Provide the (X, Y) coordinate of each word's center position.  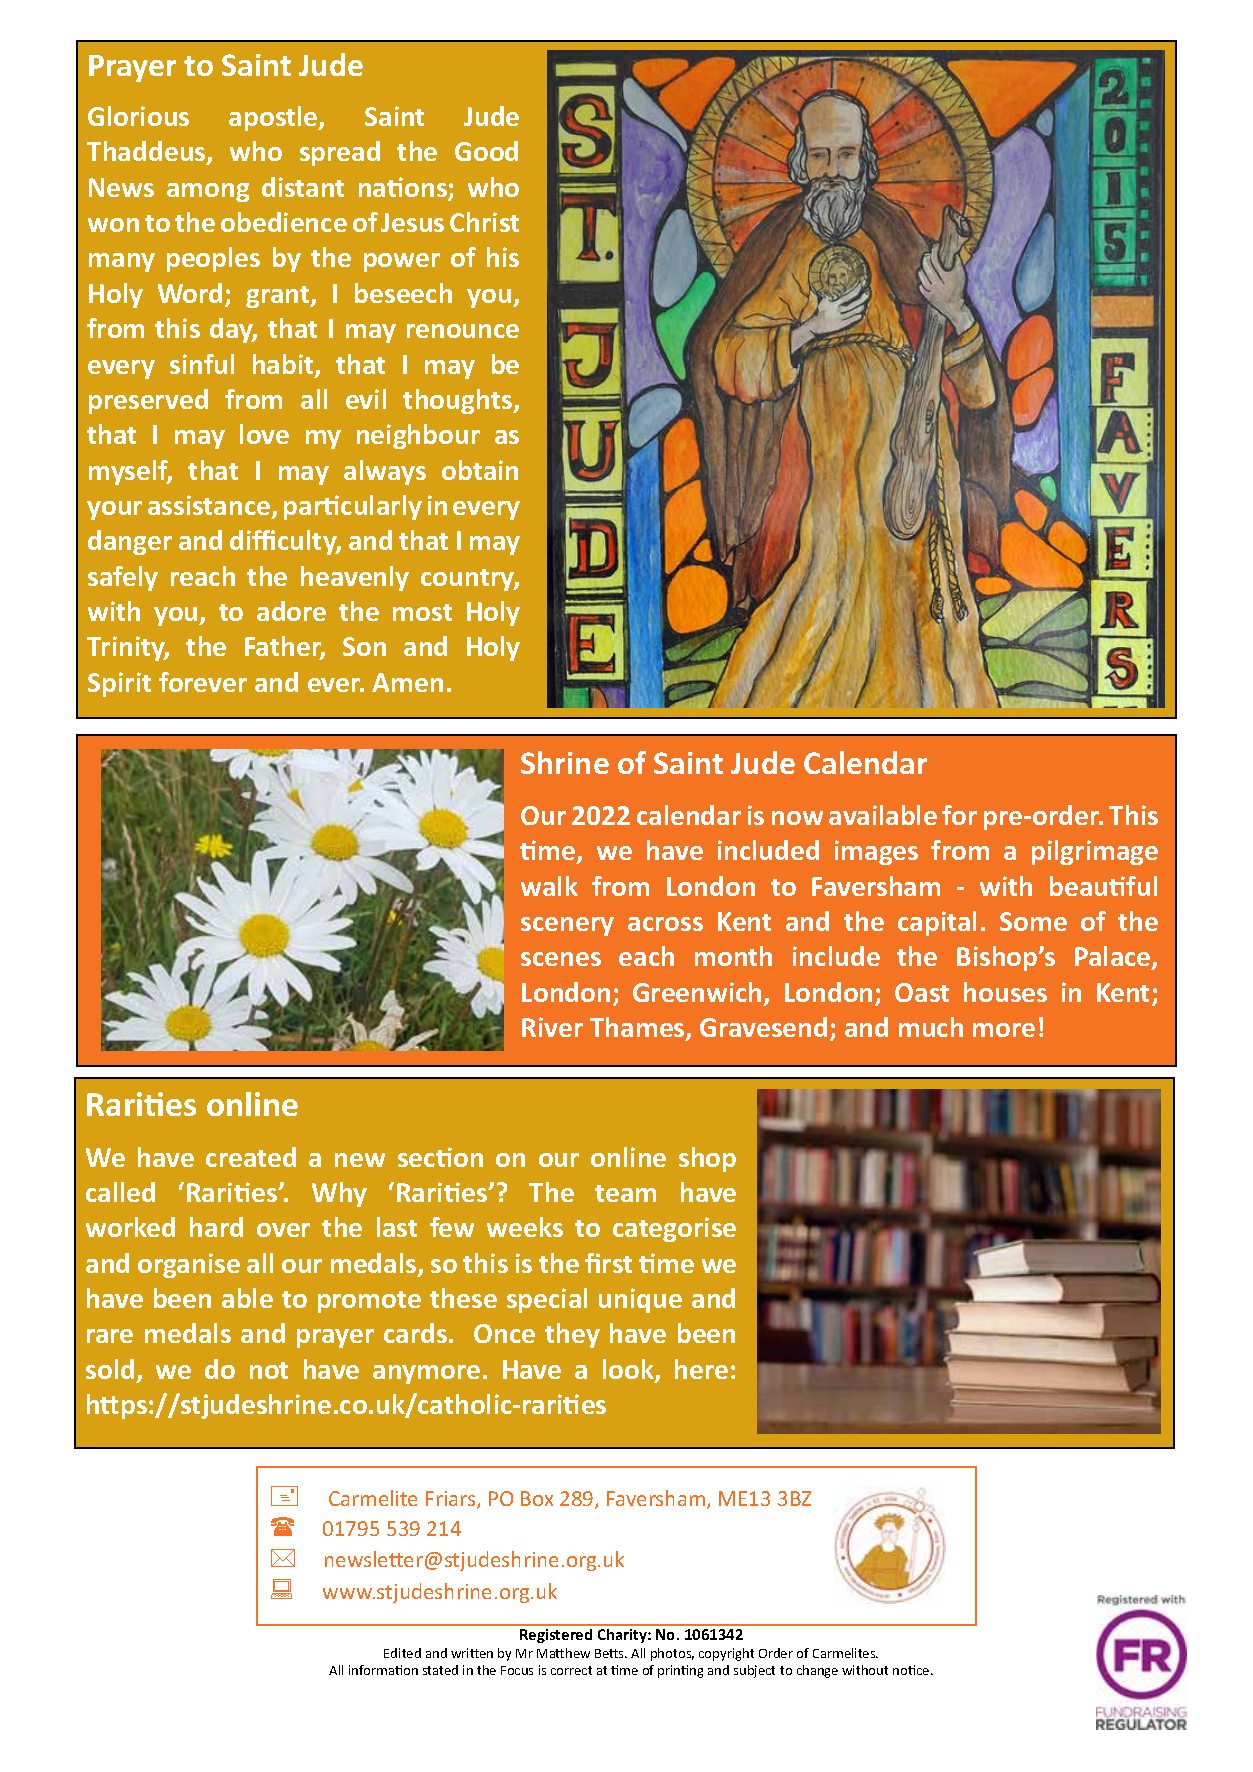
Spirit (119, 684)
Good (486, 151)
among (208, 192)
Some (1033, 921)
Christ (484, 222)
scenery (567, 926)
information (383, 1670)
